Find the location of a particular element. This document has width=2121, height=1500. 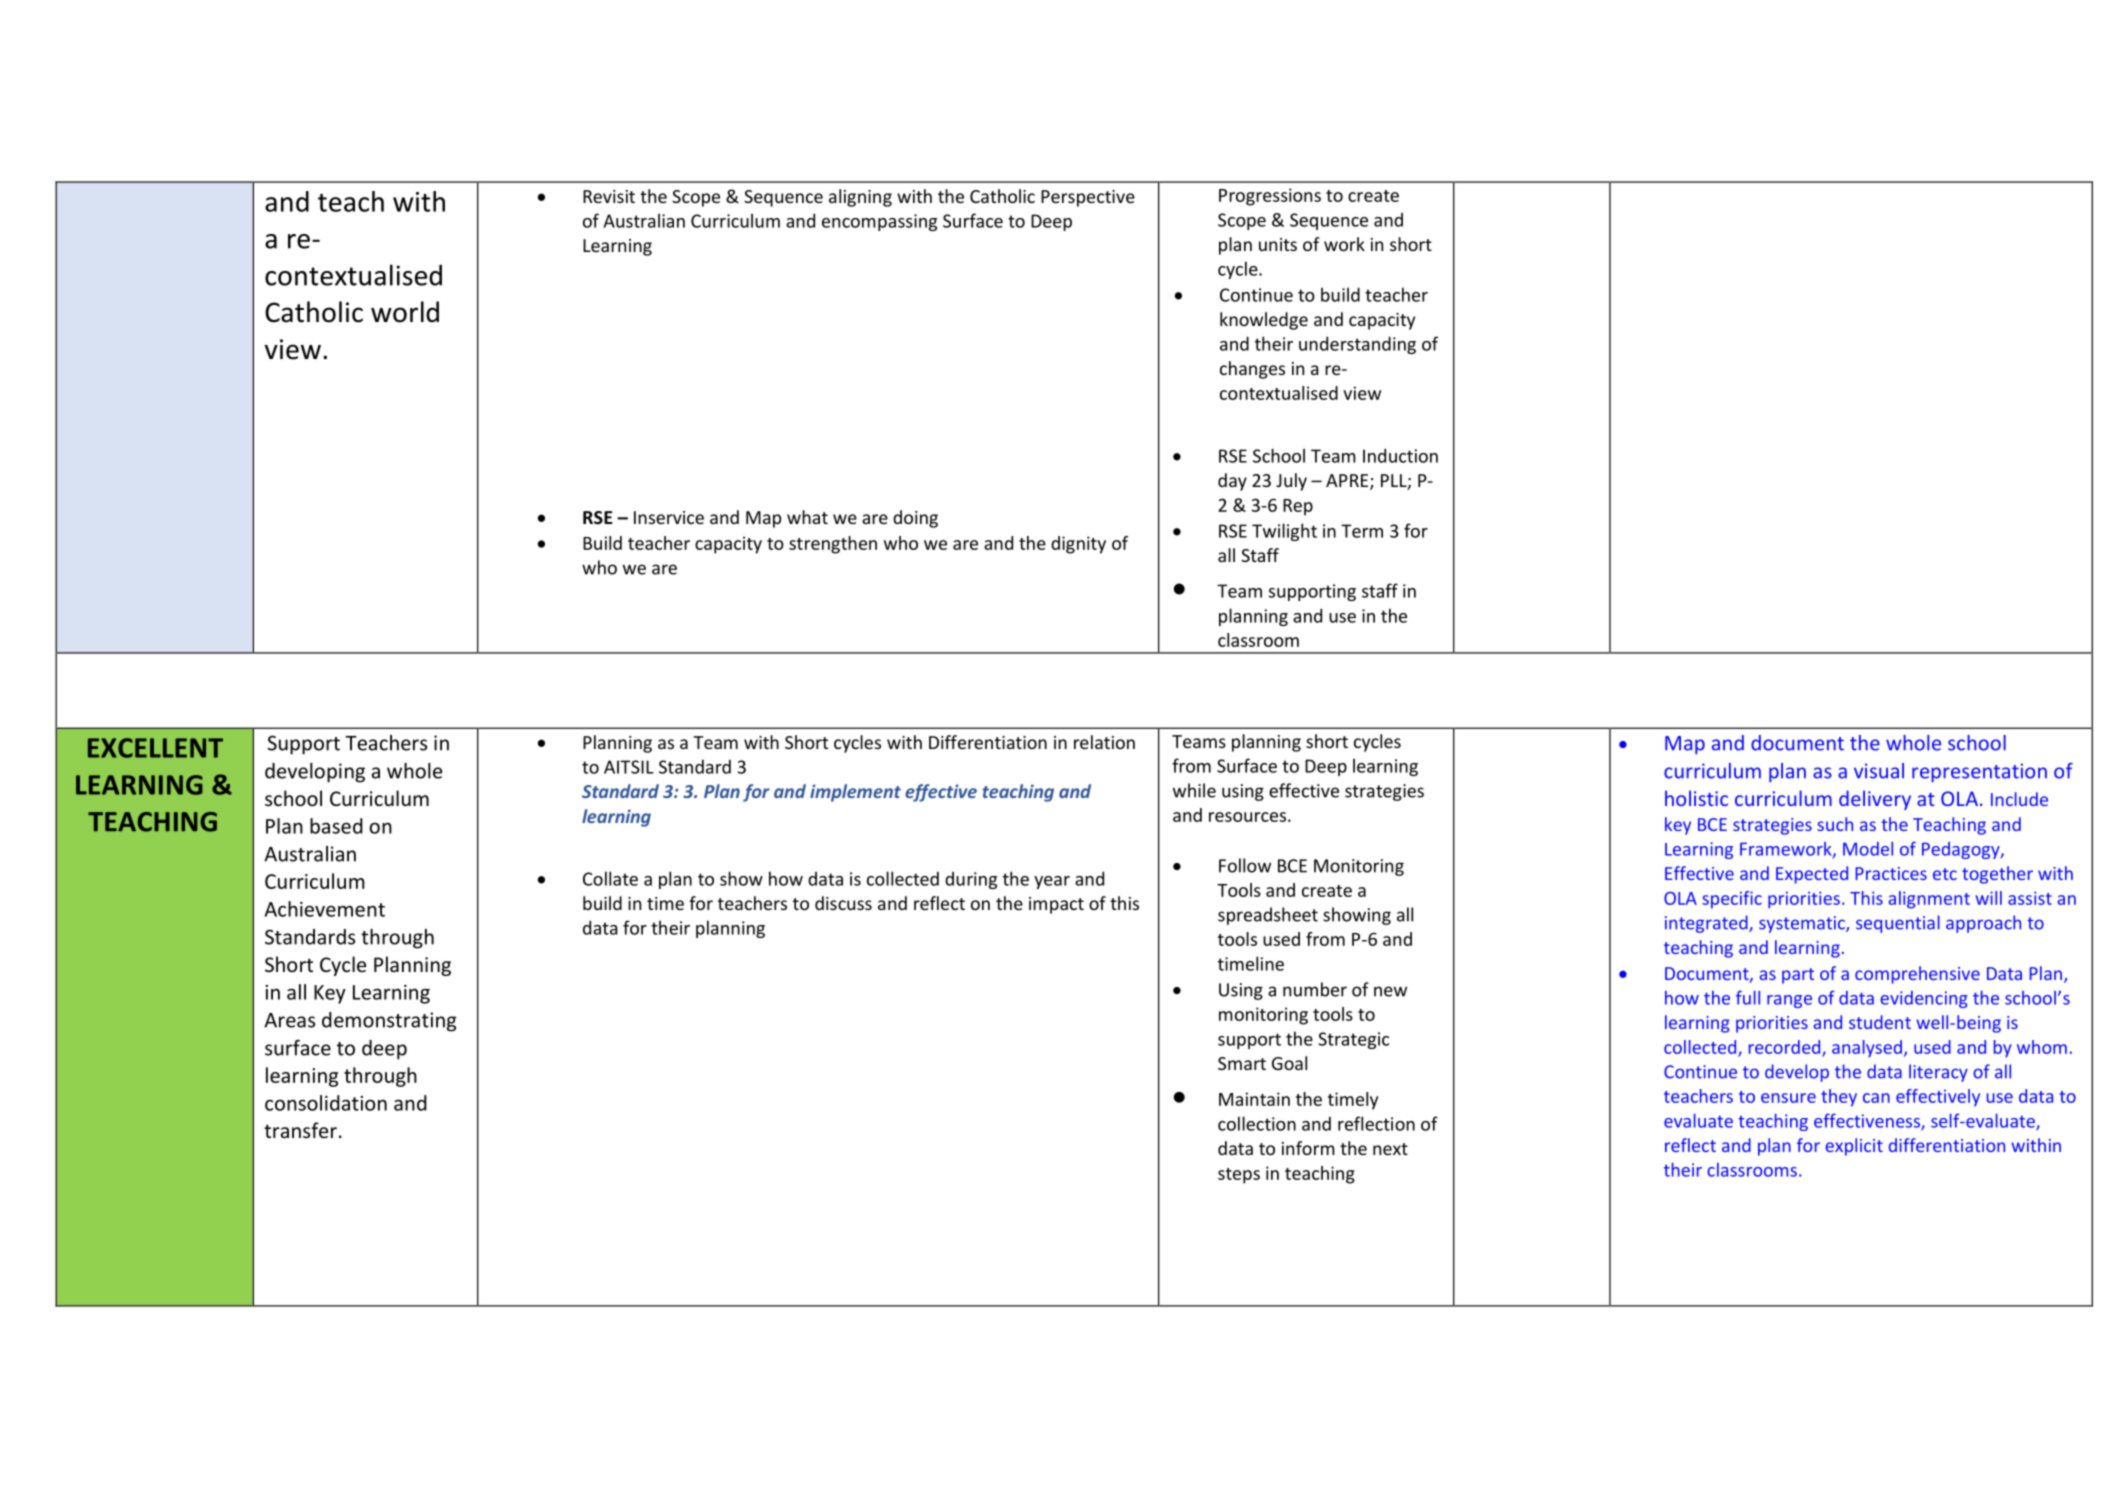

relation is located at coordinates (1104, 742).
